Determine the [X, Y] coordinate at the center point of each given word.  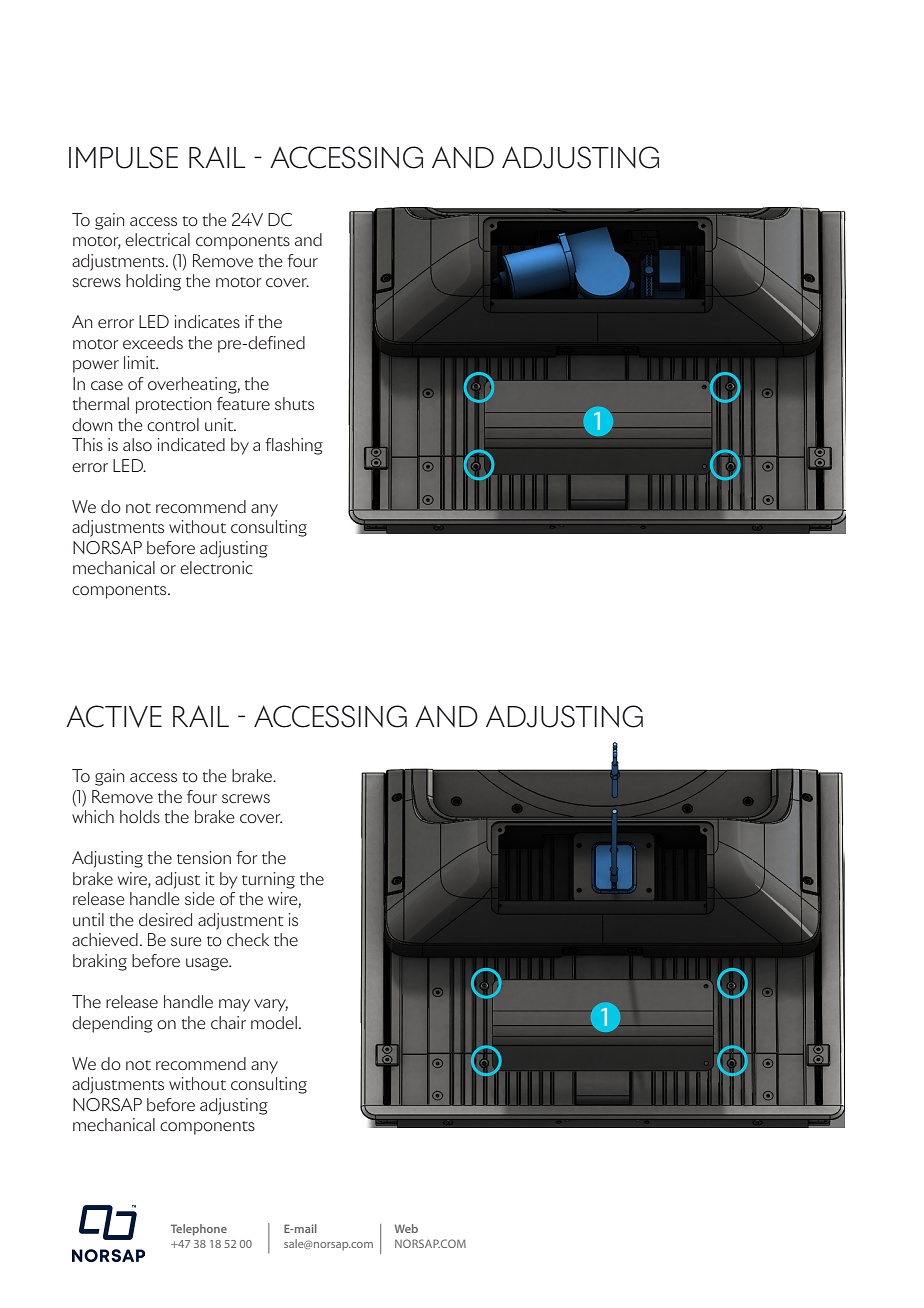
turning [268, 880]
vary [271, 1005]
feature [243, 403]
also [137, 444]
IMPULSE [123, 157]
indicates [207, 321]
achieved [105, 939]
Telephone [199, 1230]
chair [228, 1022]
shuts [294, 403]
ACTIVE [114, 716]
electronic [216, 567]
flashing [294, 446]
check [248, 939]
